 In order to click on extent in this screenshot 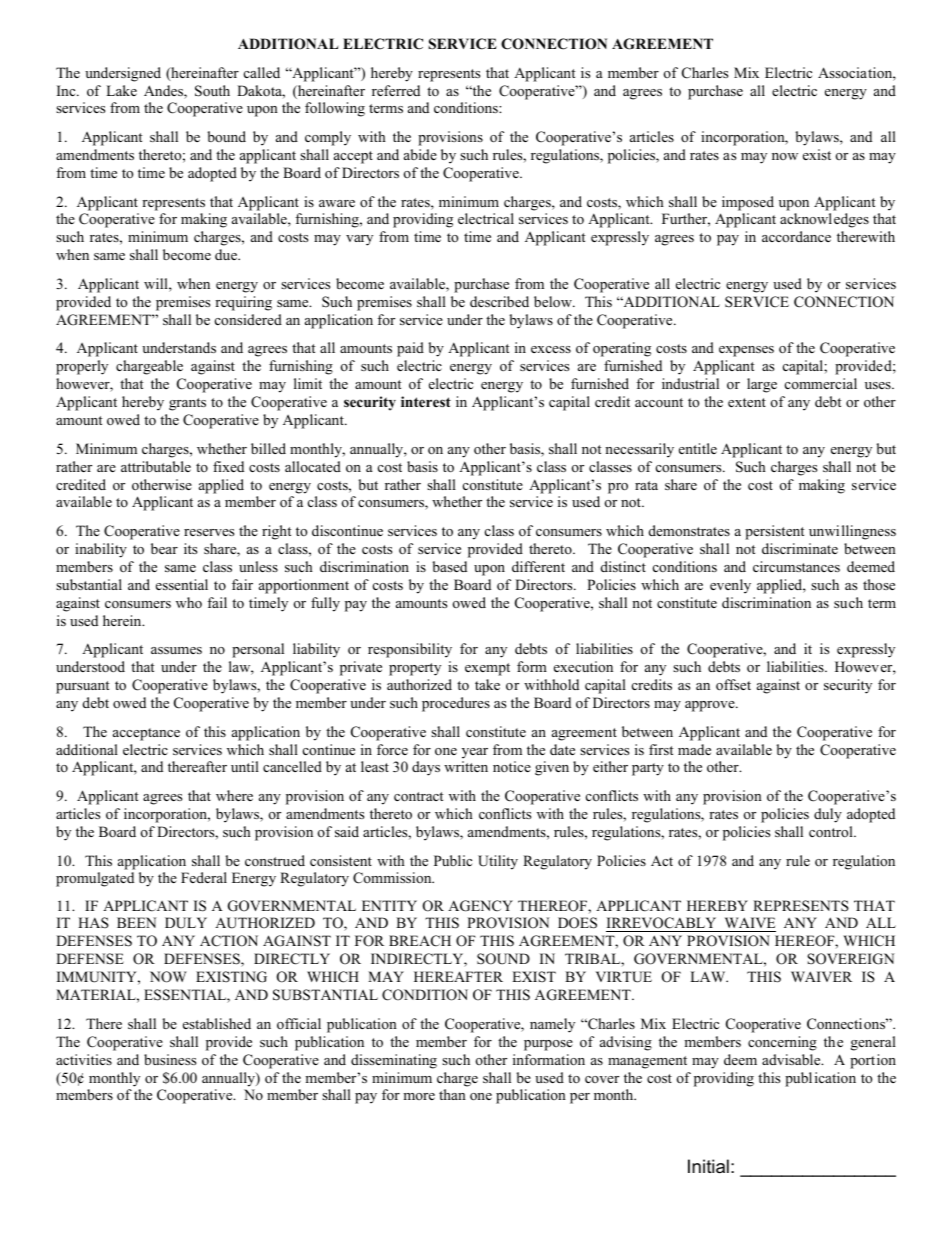, I will do `click(747, 402)`.
